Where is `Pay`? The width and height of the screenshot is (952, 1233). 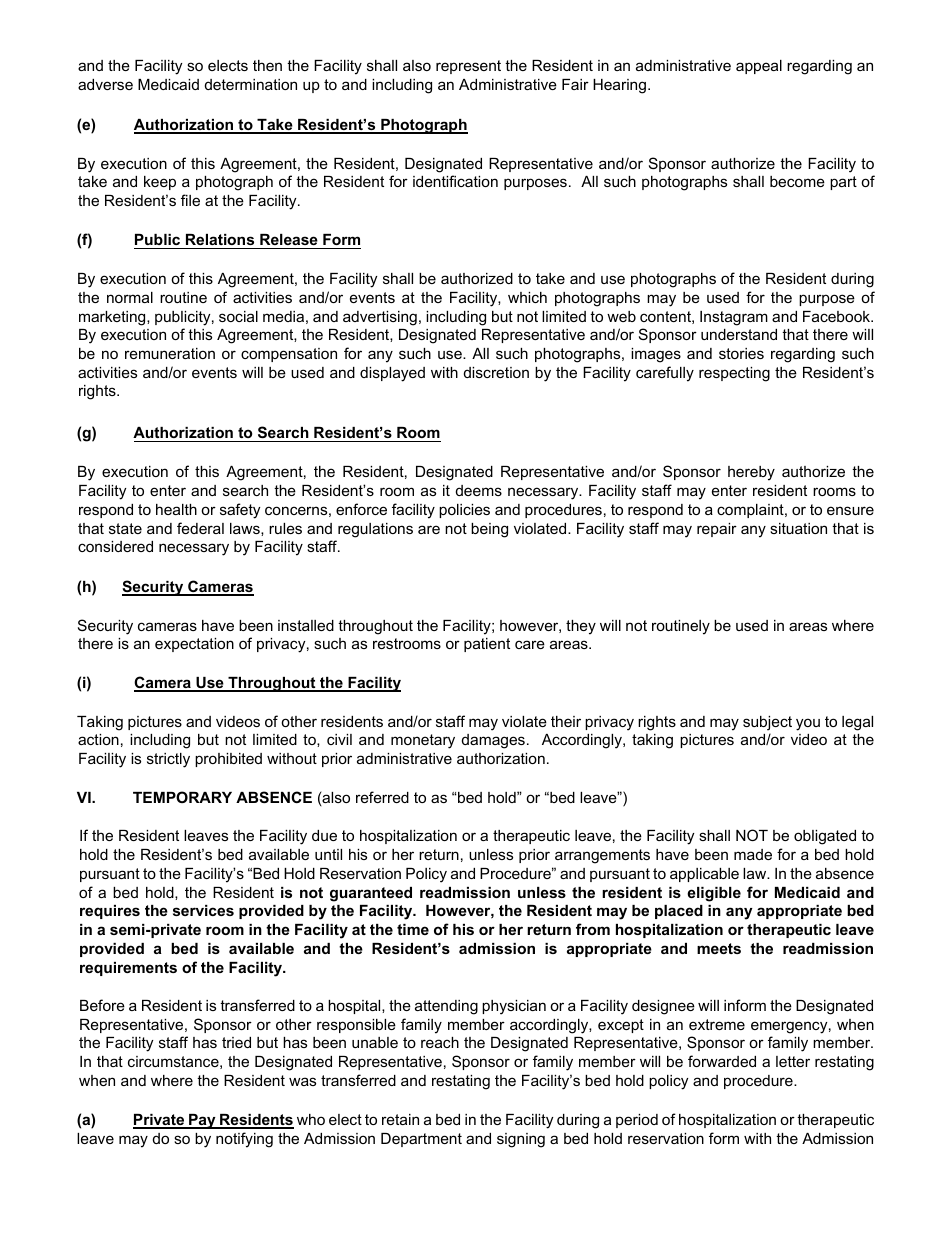 Pay is located at coordinates (202, 1121).
